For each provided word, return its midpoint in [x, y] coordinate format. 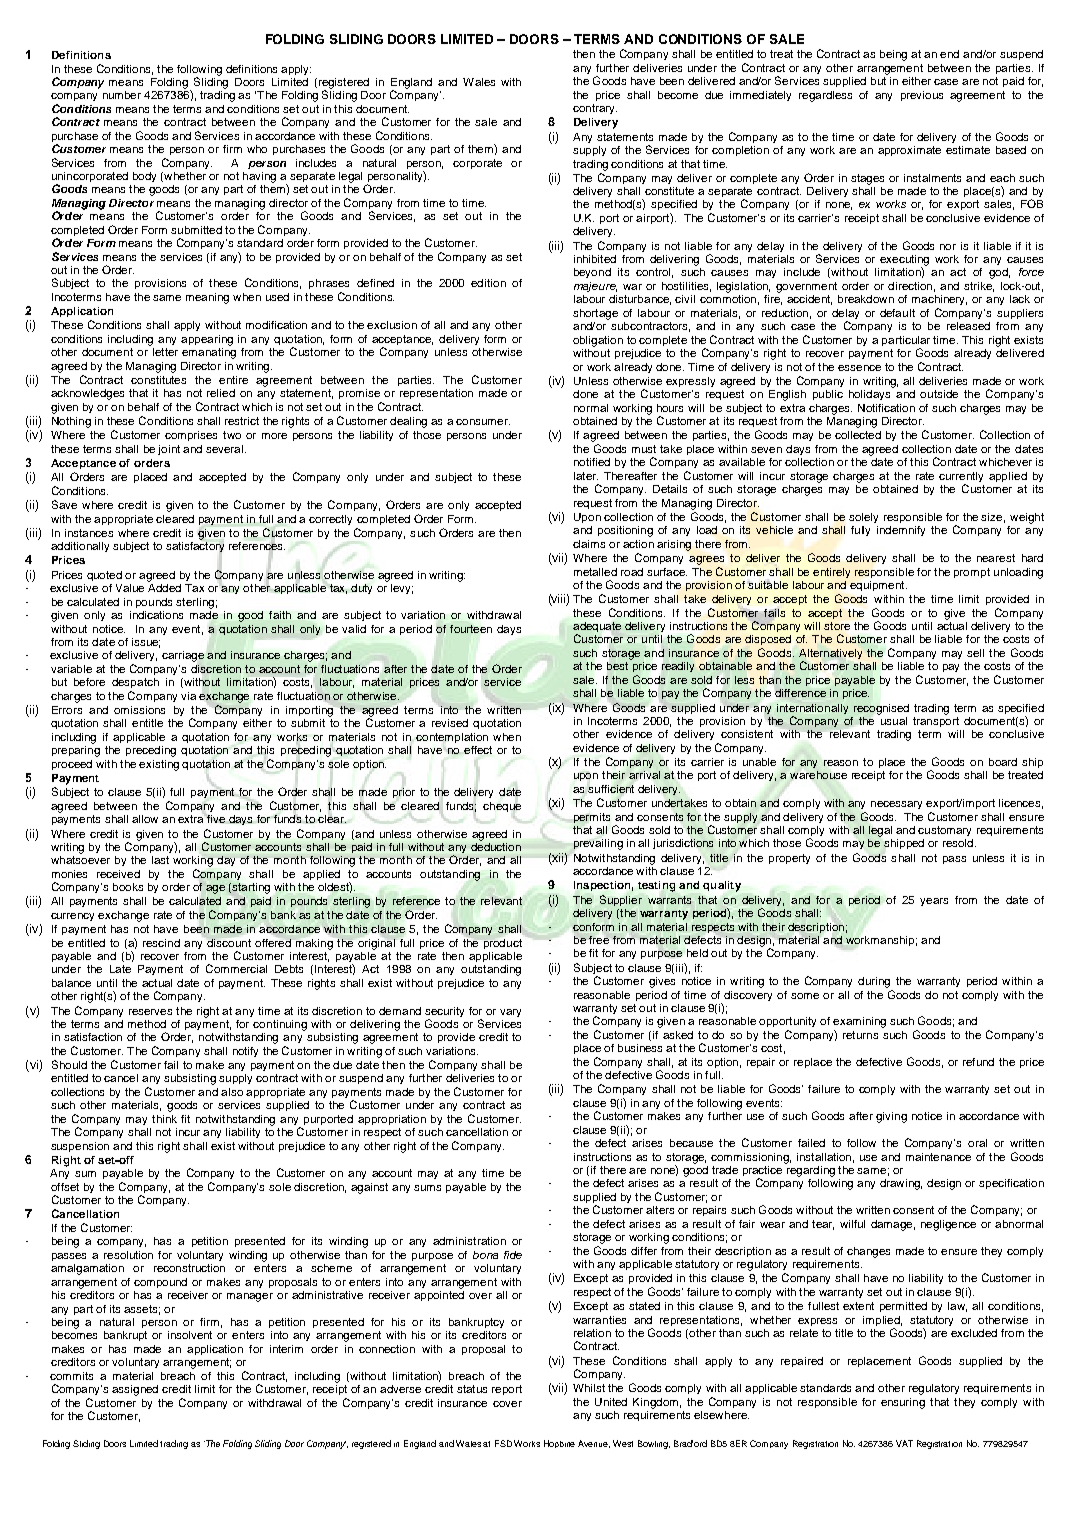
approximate [909, 151]
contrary [595, 109]
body [144, 177]
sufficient [611, 789]
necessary [896, 805]
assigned [135, 1390]
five [215, 818]
